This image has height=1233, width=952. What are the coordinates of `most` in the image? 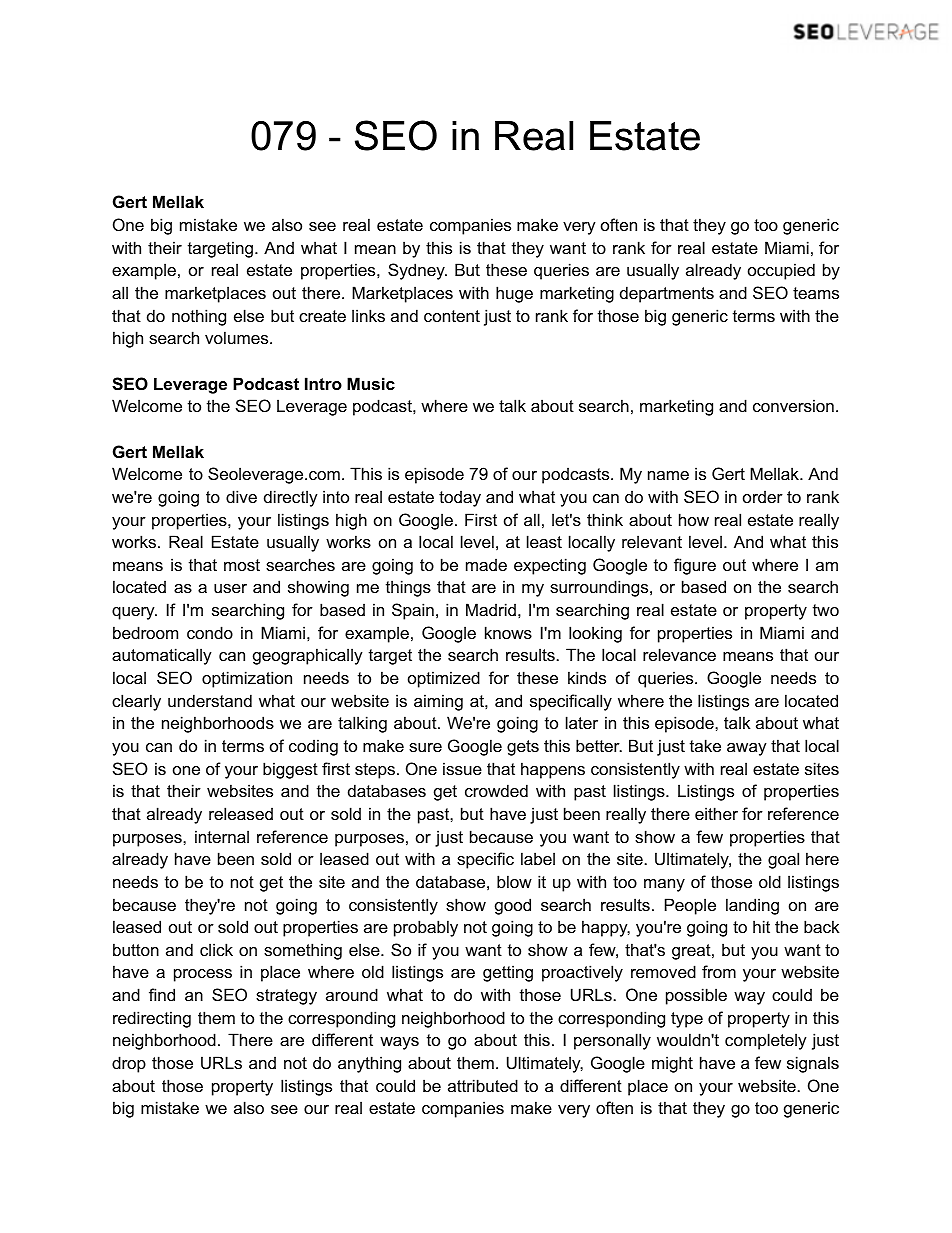 It's located at (242, 565).
